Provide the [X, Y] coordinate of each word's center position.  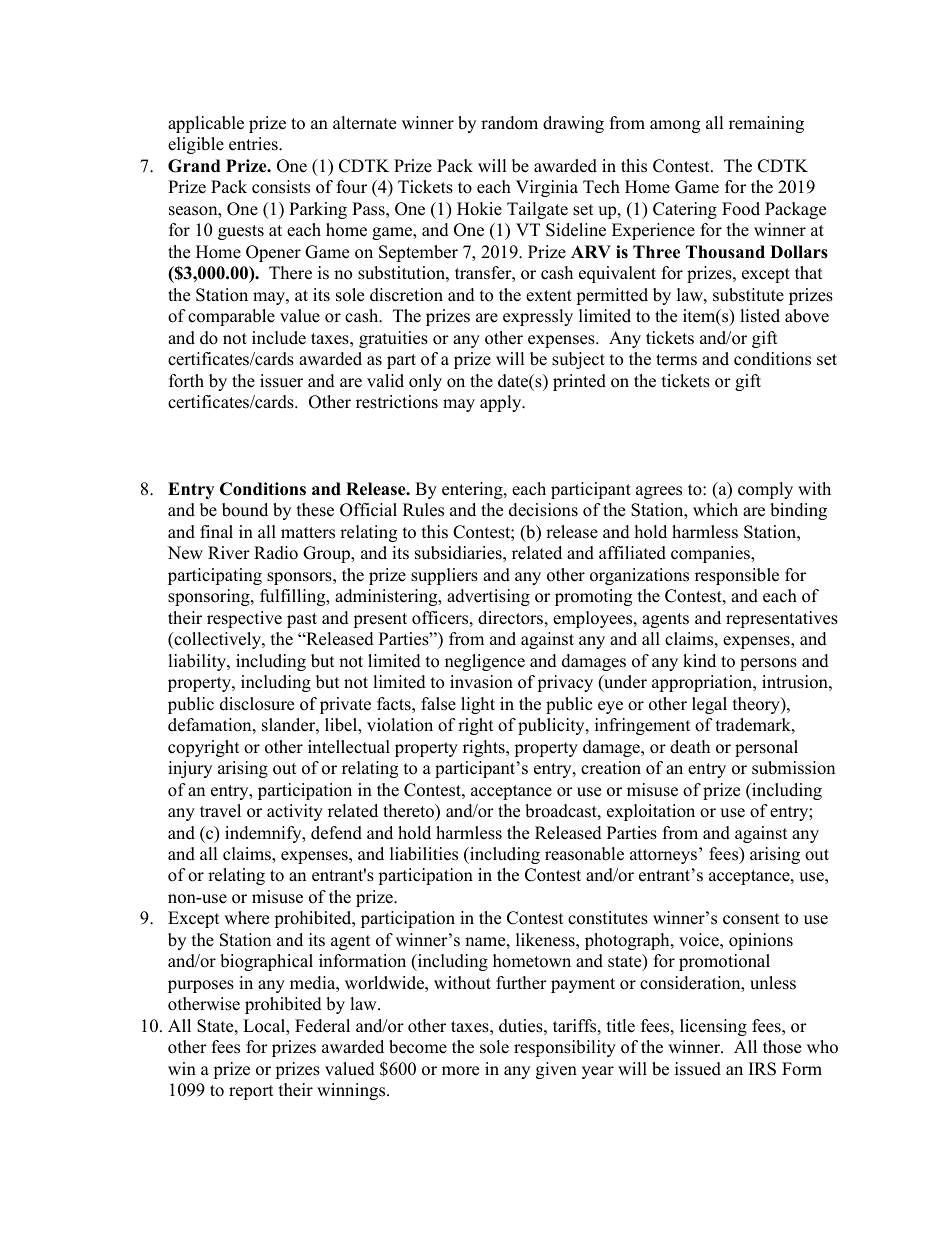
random [509, 123]
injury [190, 769]
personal [766, 748]
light [478, 705]
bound [245, 510]
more [460, 1071]
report [251, 1092]
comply [765, 490]
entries [254, 144]
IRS [762, 1069]
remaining [766, 124]
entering [473, 490]
